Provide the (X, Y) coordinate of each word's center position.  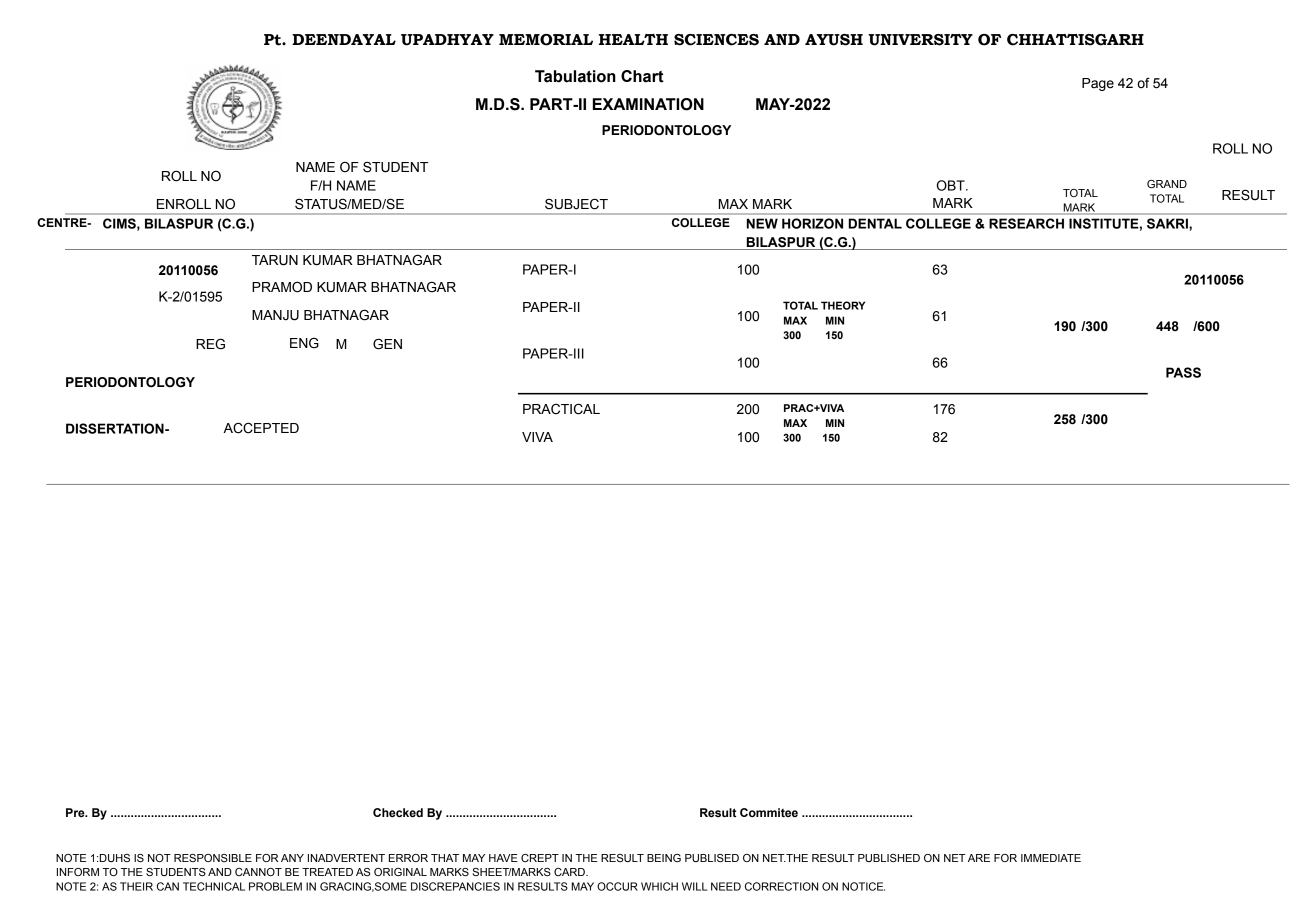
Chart (642, 76)
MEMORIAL (546, 40)
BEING (664, 858)
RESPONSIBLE (213, 858)
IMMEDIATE (1051, 858)
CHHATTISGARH (1075, 40)
